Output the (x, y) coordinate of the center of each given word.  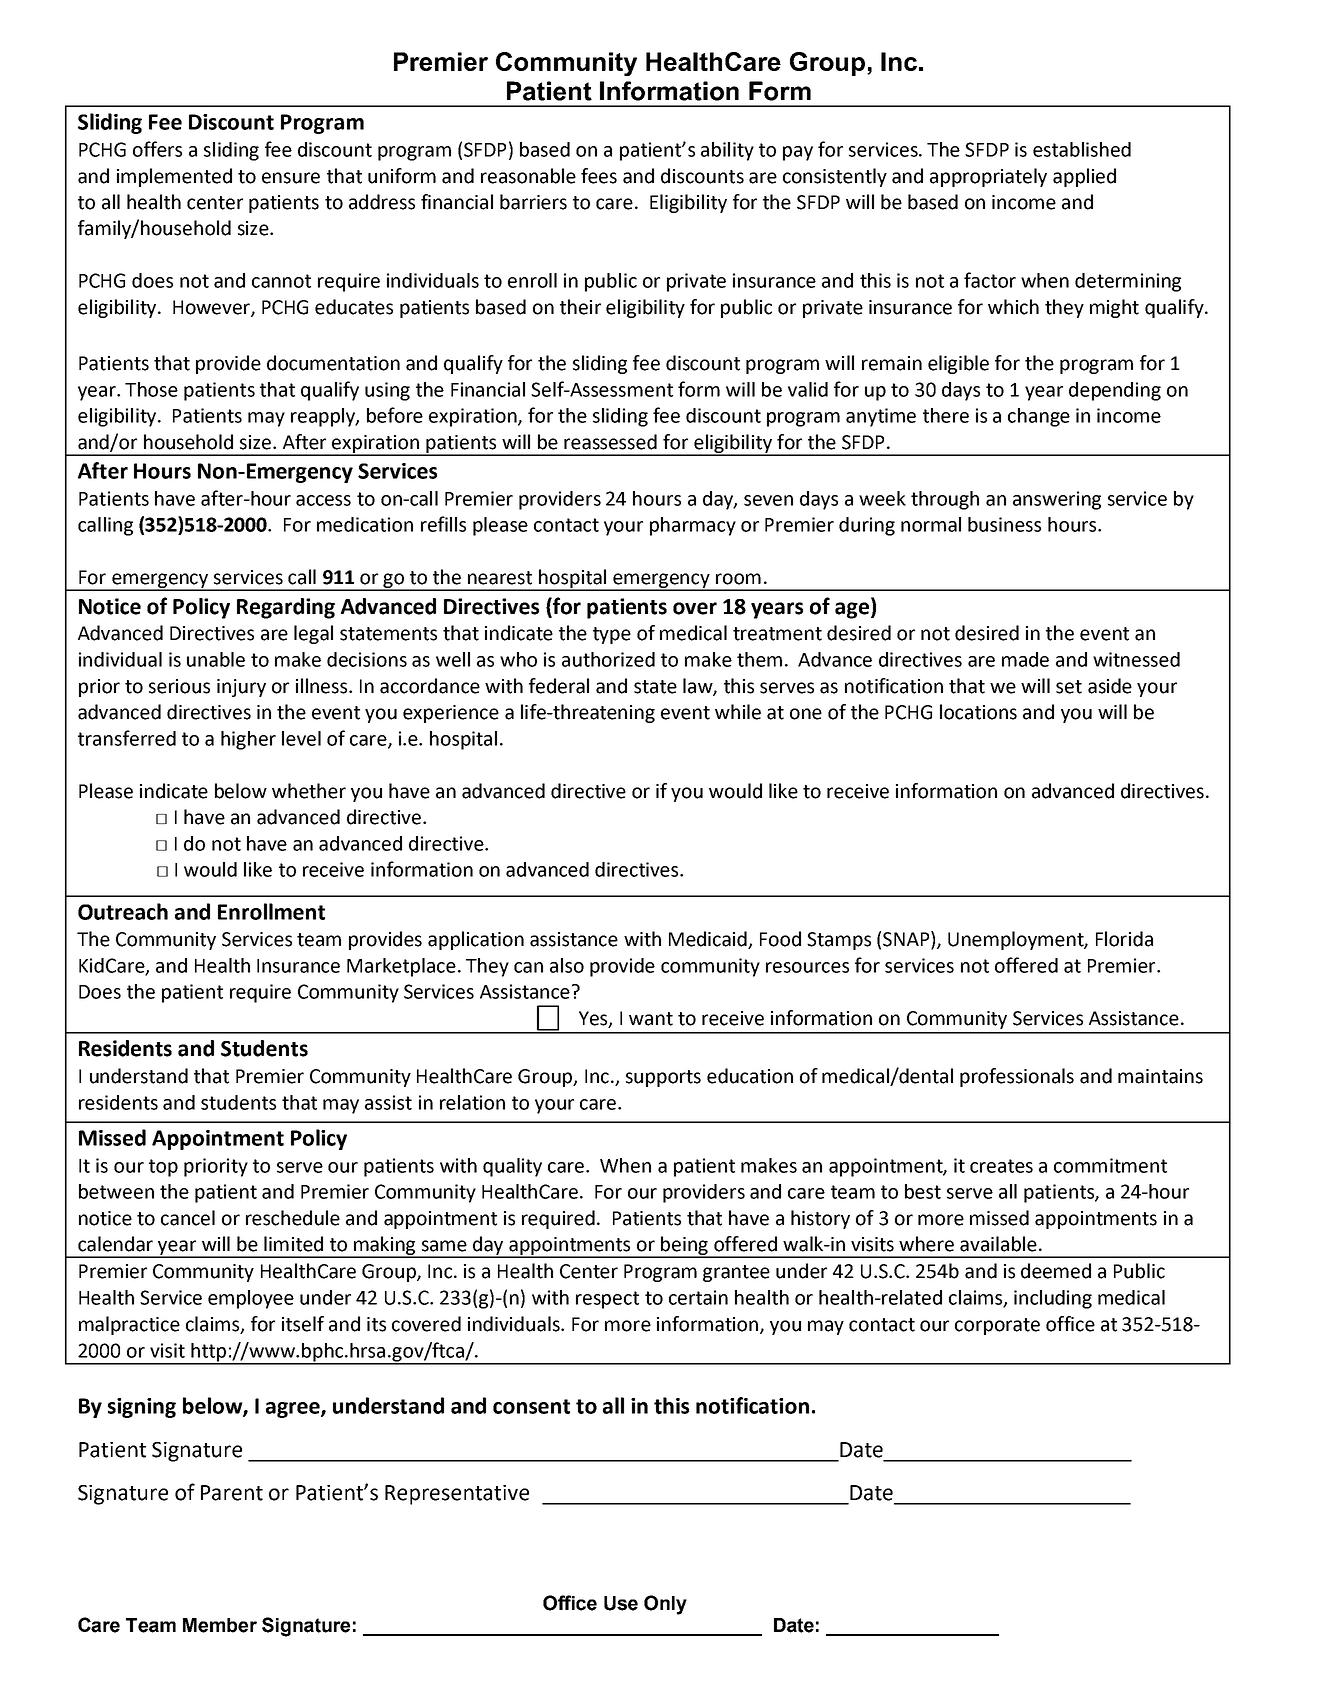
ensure (291, 178)
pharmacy (693, 526)
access (323, 500)
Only (665, 1605)
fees (599, 176)
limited (293, 1244)
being (684, 1246)
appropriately (988, 177)
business (1004, 524)
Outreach (123, 911)
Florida (1124, 939)
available (998, 1244)
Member (220, 1625)
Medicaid (709, 940)
